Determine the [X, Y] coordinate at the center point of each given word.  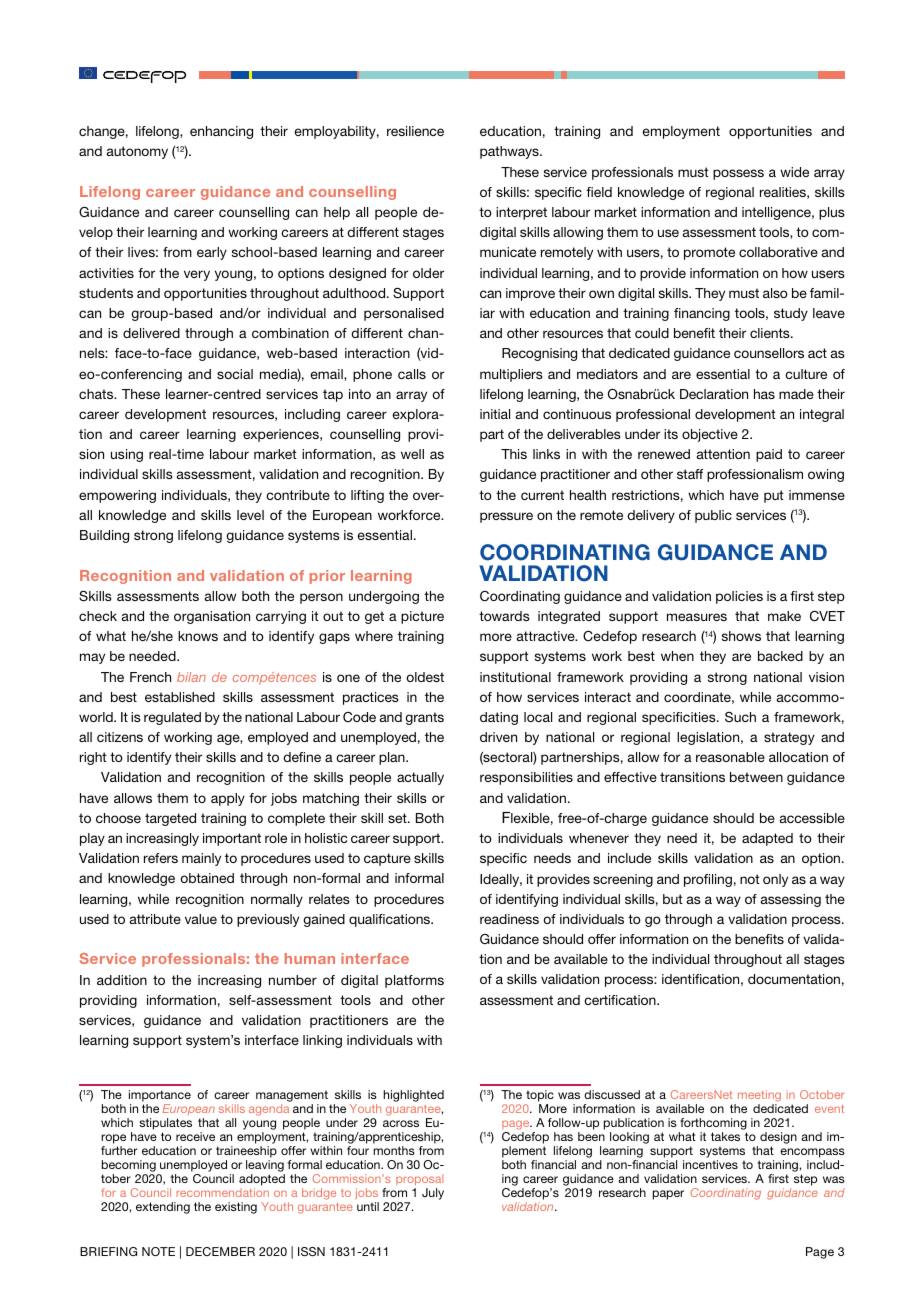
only [775, 880]
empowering [117, 496]
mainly [201, 859]
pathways [510, 152]
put [774, 496]
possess [738, 174]
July [433, 1194]
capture [387, 859]
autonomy [137, 152]
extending [163, 1208]
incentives [710, 1164]
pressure [506, 517]
